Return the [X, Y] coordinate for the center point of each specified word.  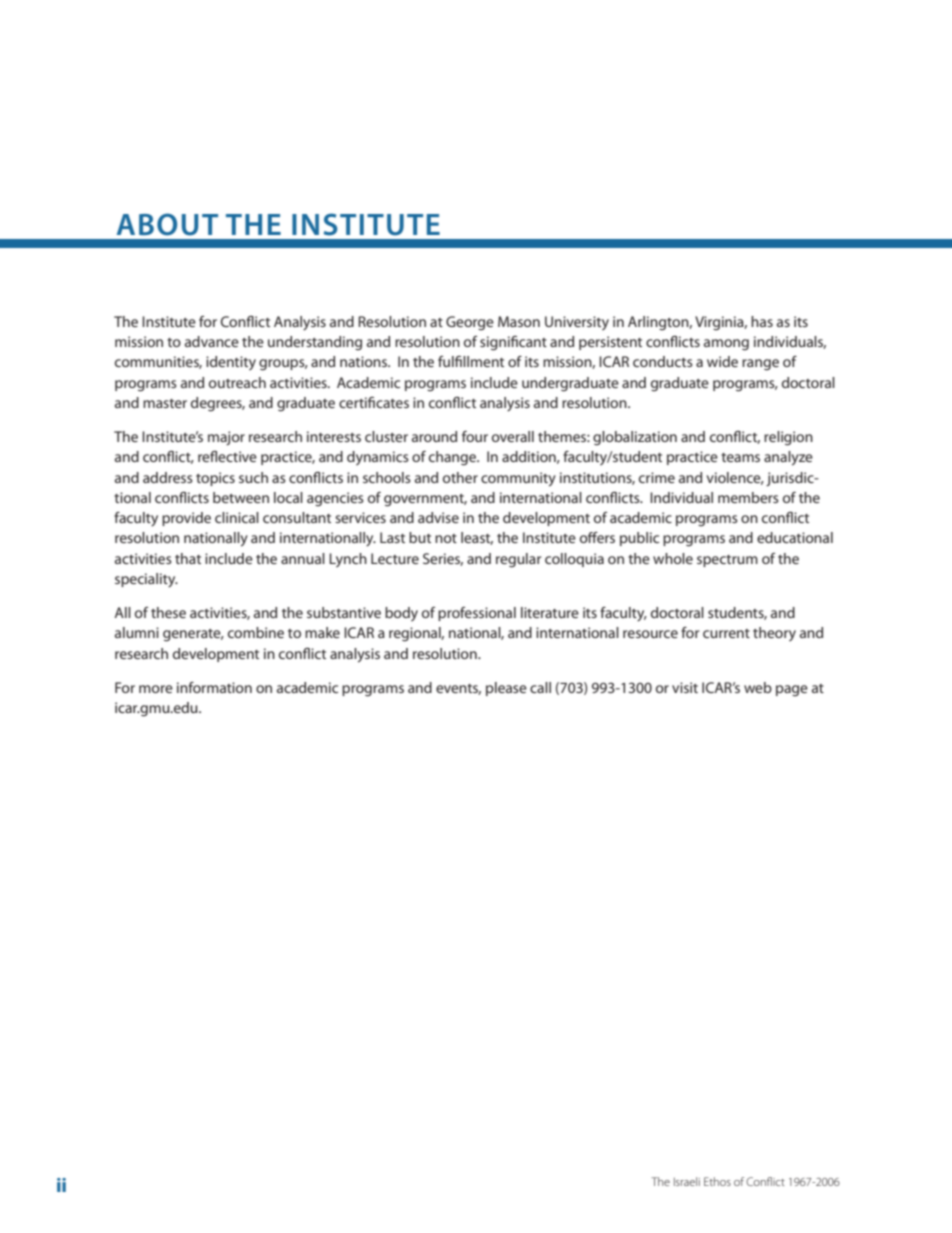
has [762, 321]
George [470, 323]
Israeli [687, 1181]
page [792, 690]
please [506, 689]
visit [685, 687]
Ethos [717, 1181]
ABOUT [167, 224]
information [214, 687]
